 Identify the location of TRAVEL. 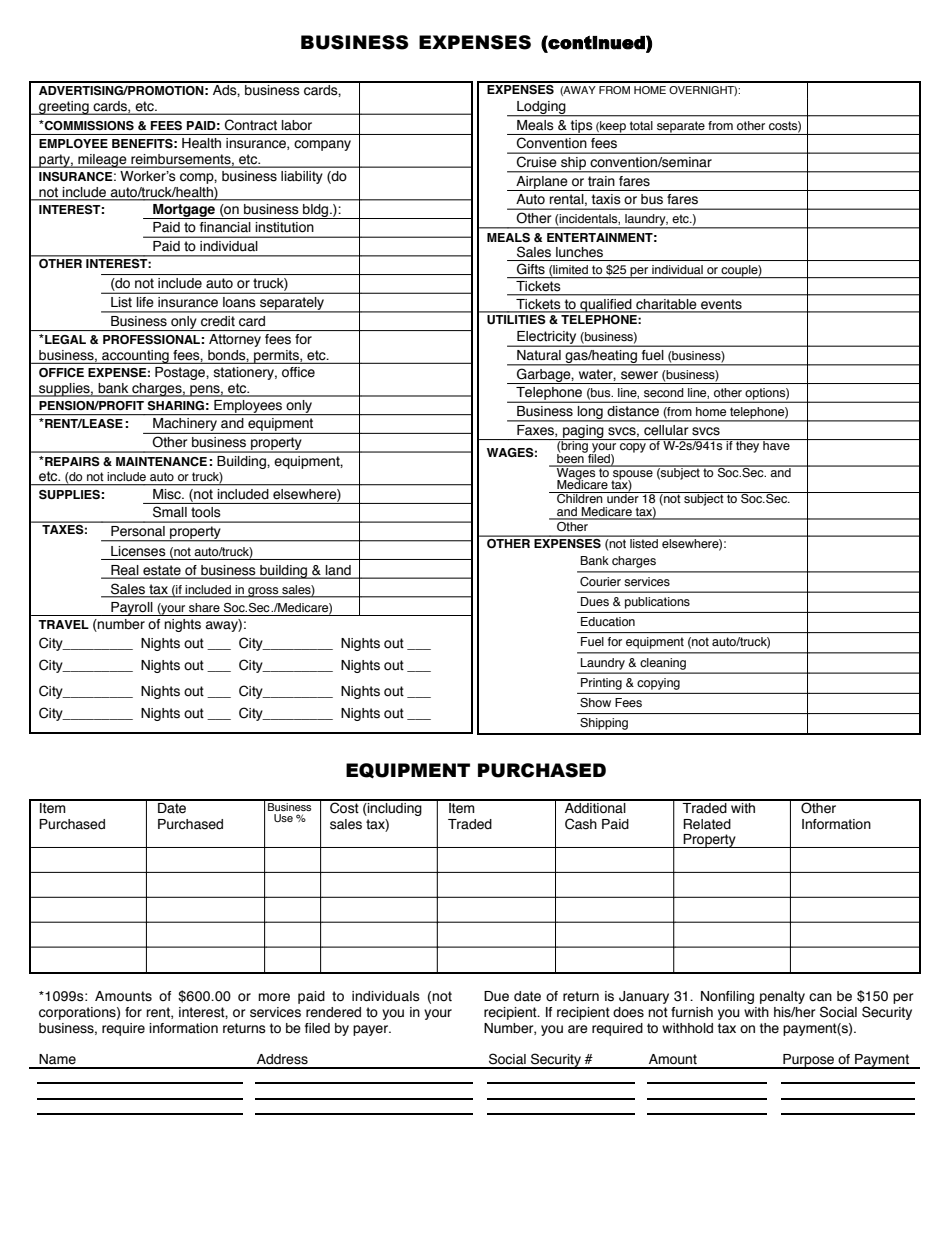
(63, 624).
